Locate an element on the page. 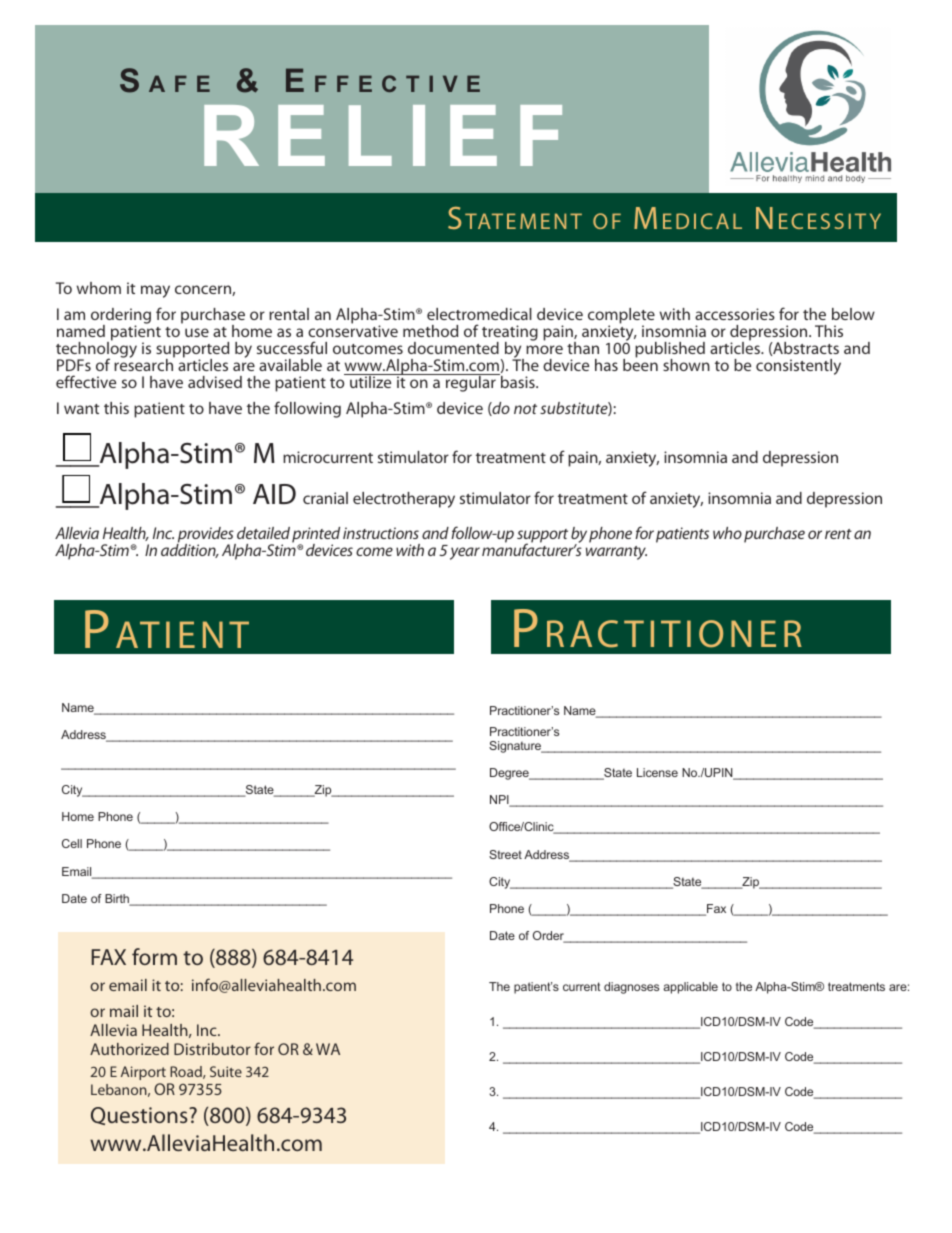 The width and height of the image is (952, 1233). applicable is located at coordinates (690, 988).
